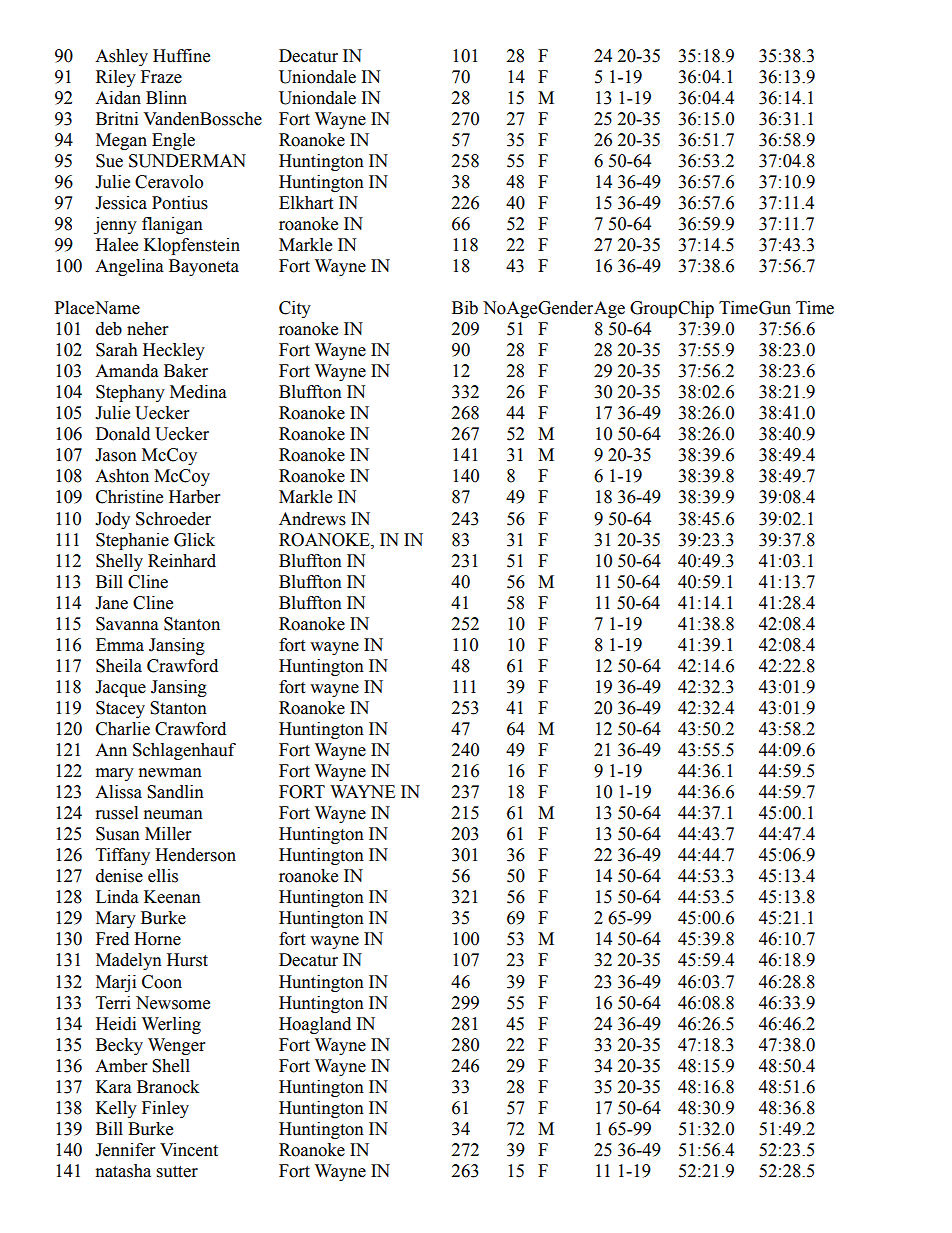 The image size is (952, 1233). I want to click on Vincent, so click(189, 1150).
